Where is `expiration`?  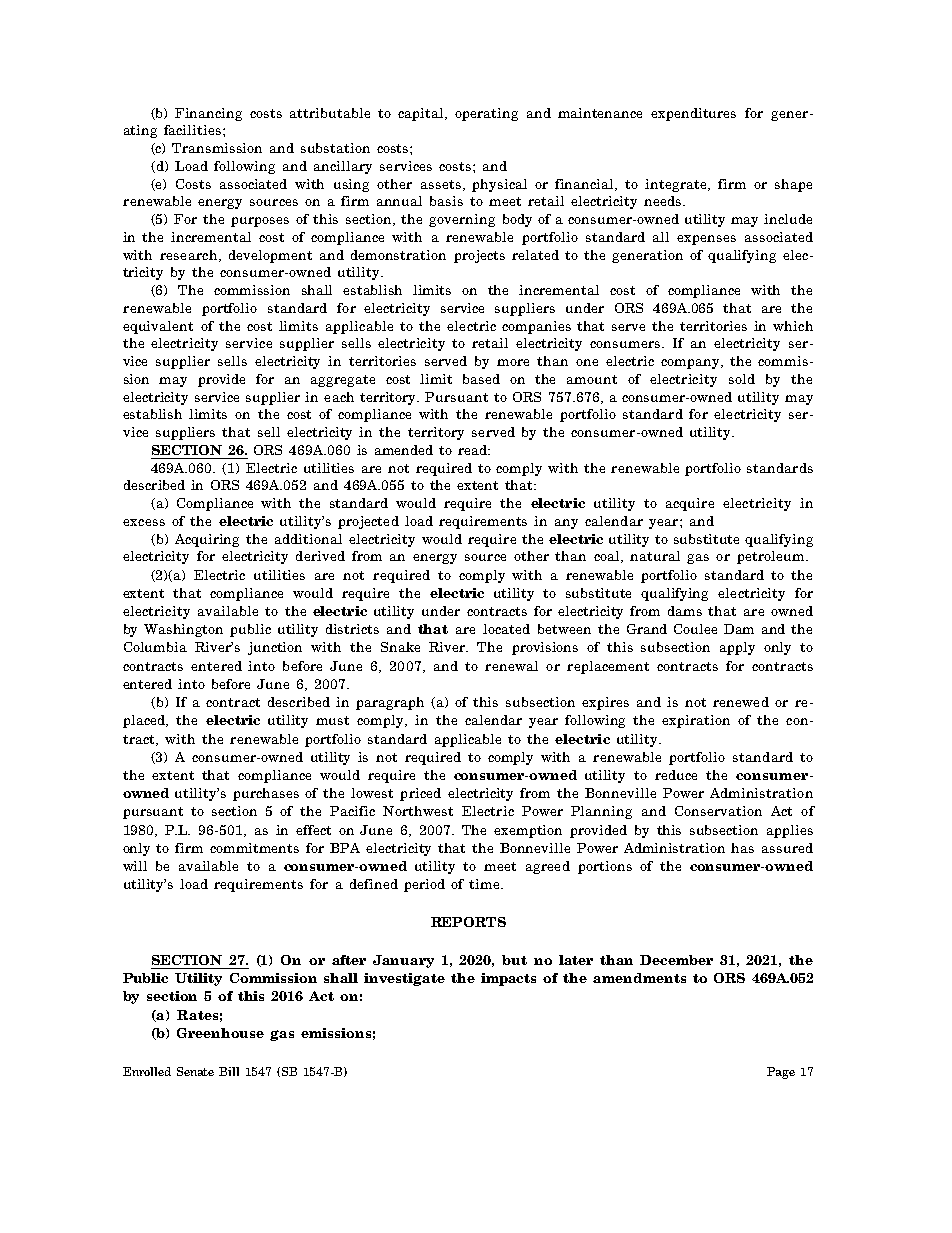
expiration is located at coordinates (696, 721).
